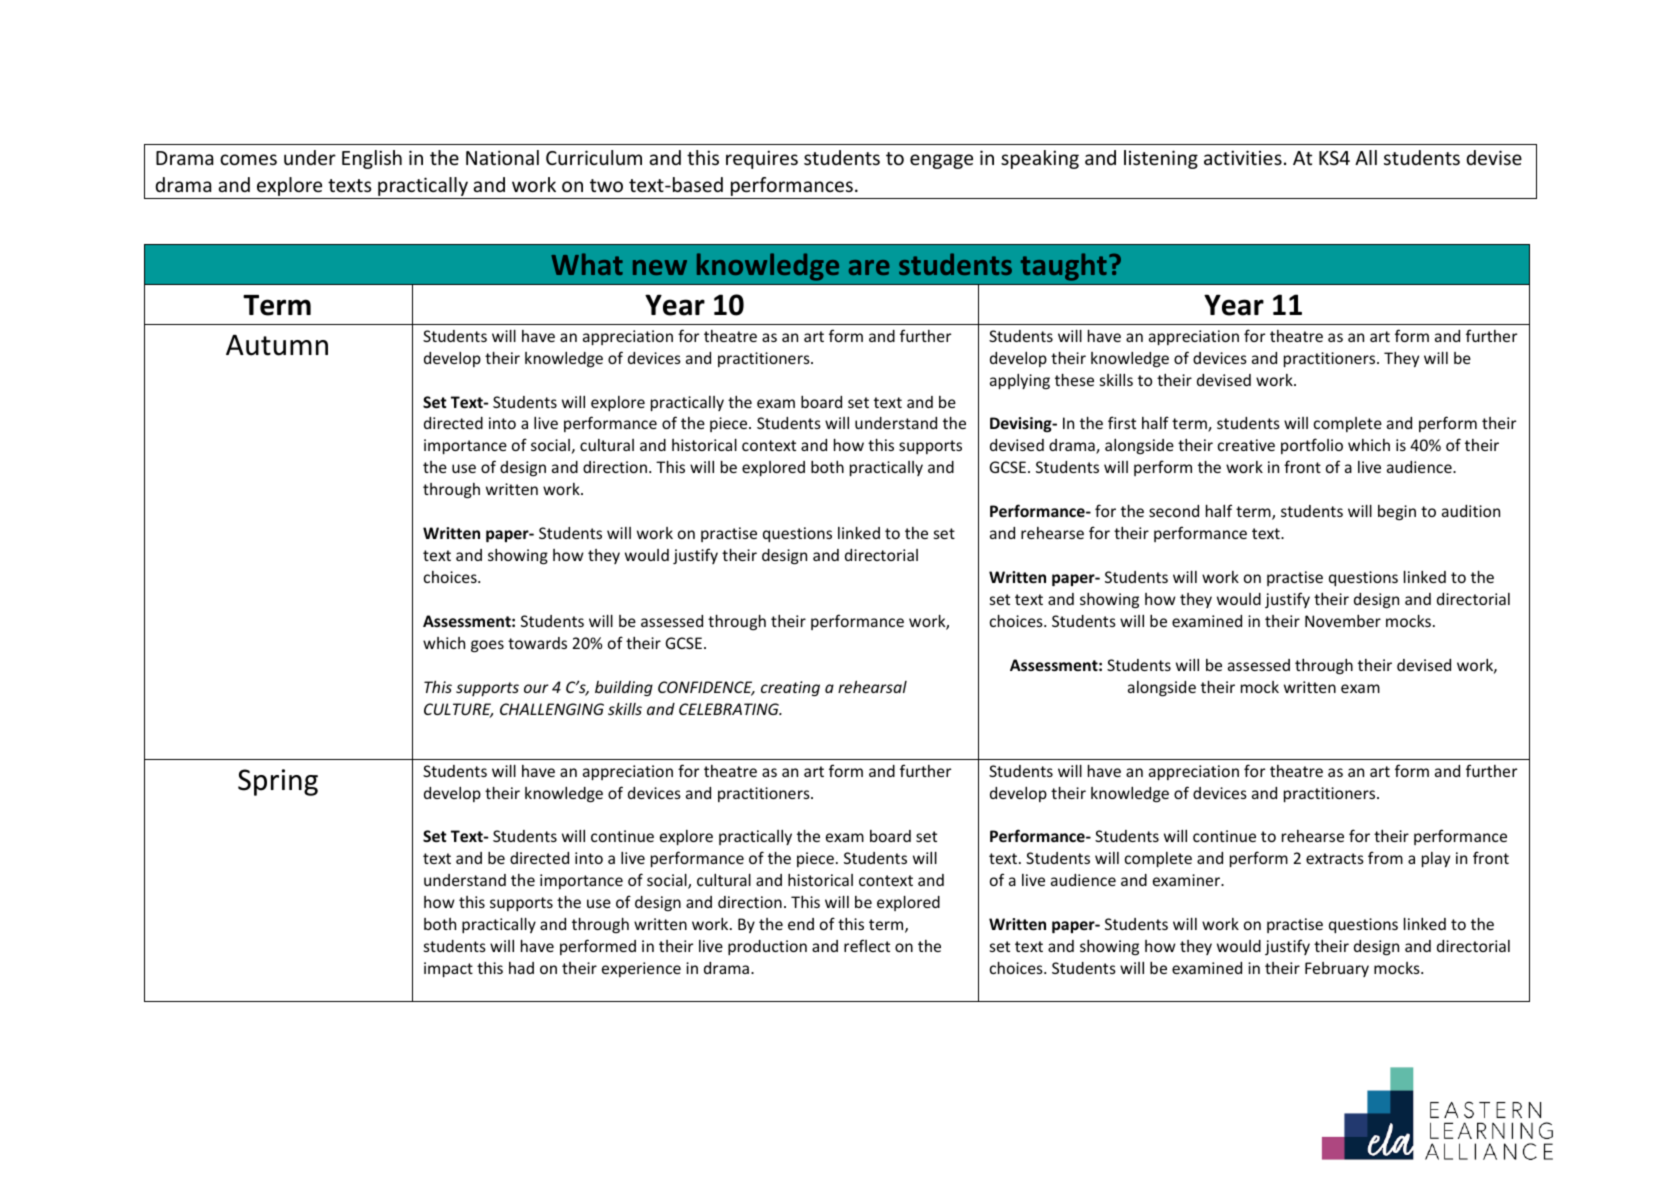 Image resolution: width=1680 pixels, height=1188 pixels. What do you see at coordinates (1174, 511) in the screenshot?
I see `second` at bounding box center [1174, 511].
